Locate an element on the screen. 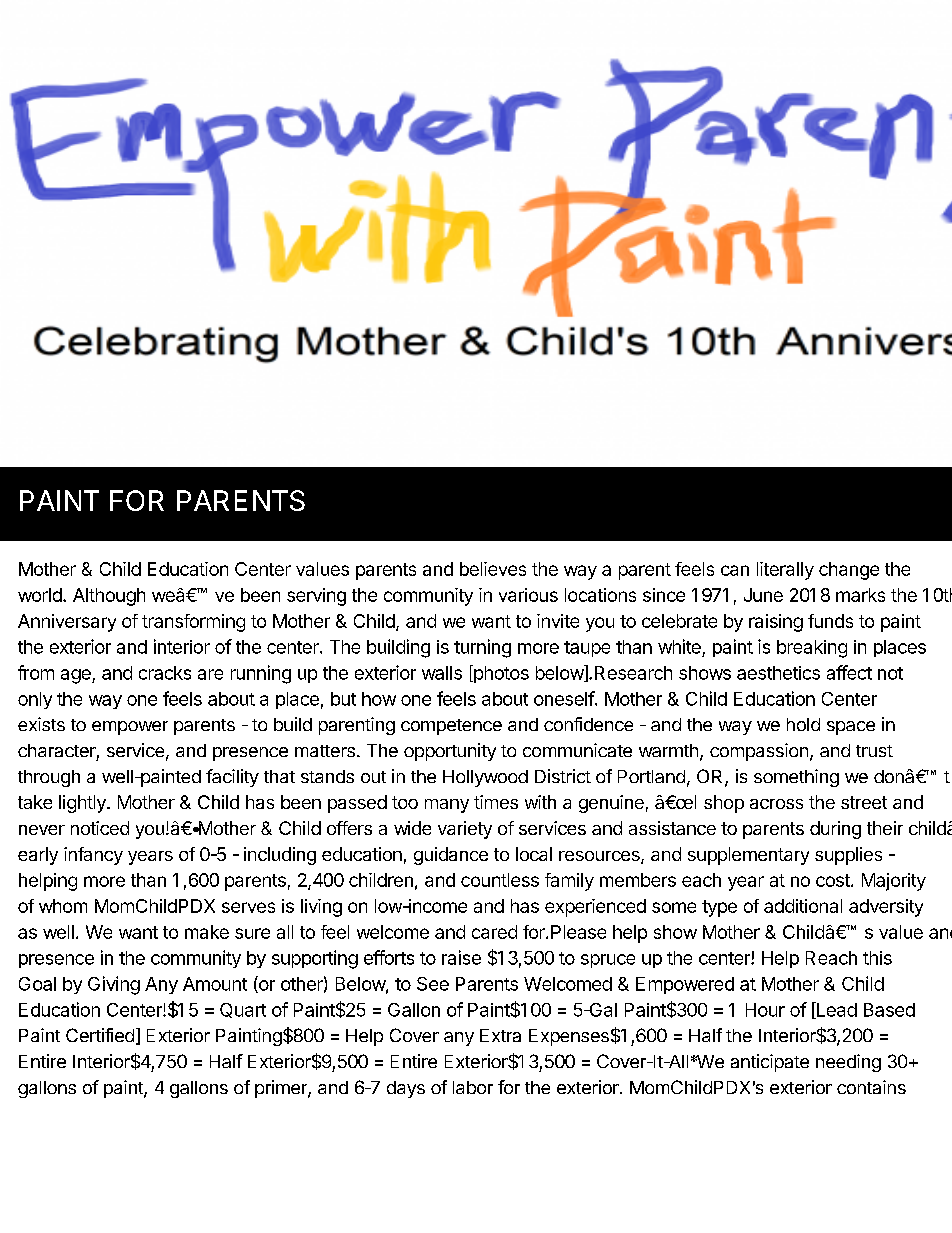 The image size is (952, 1233). Although is located at coordinates (109, 597).
